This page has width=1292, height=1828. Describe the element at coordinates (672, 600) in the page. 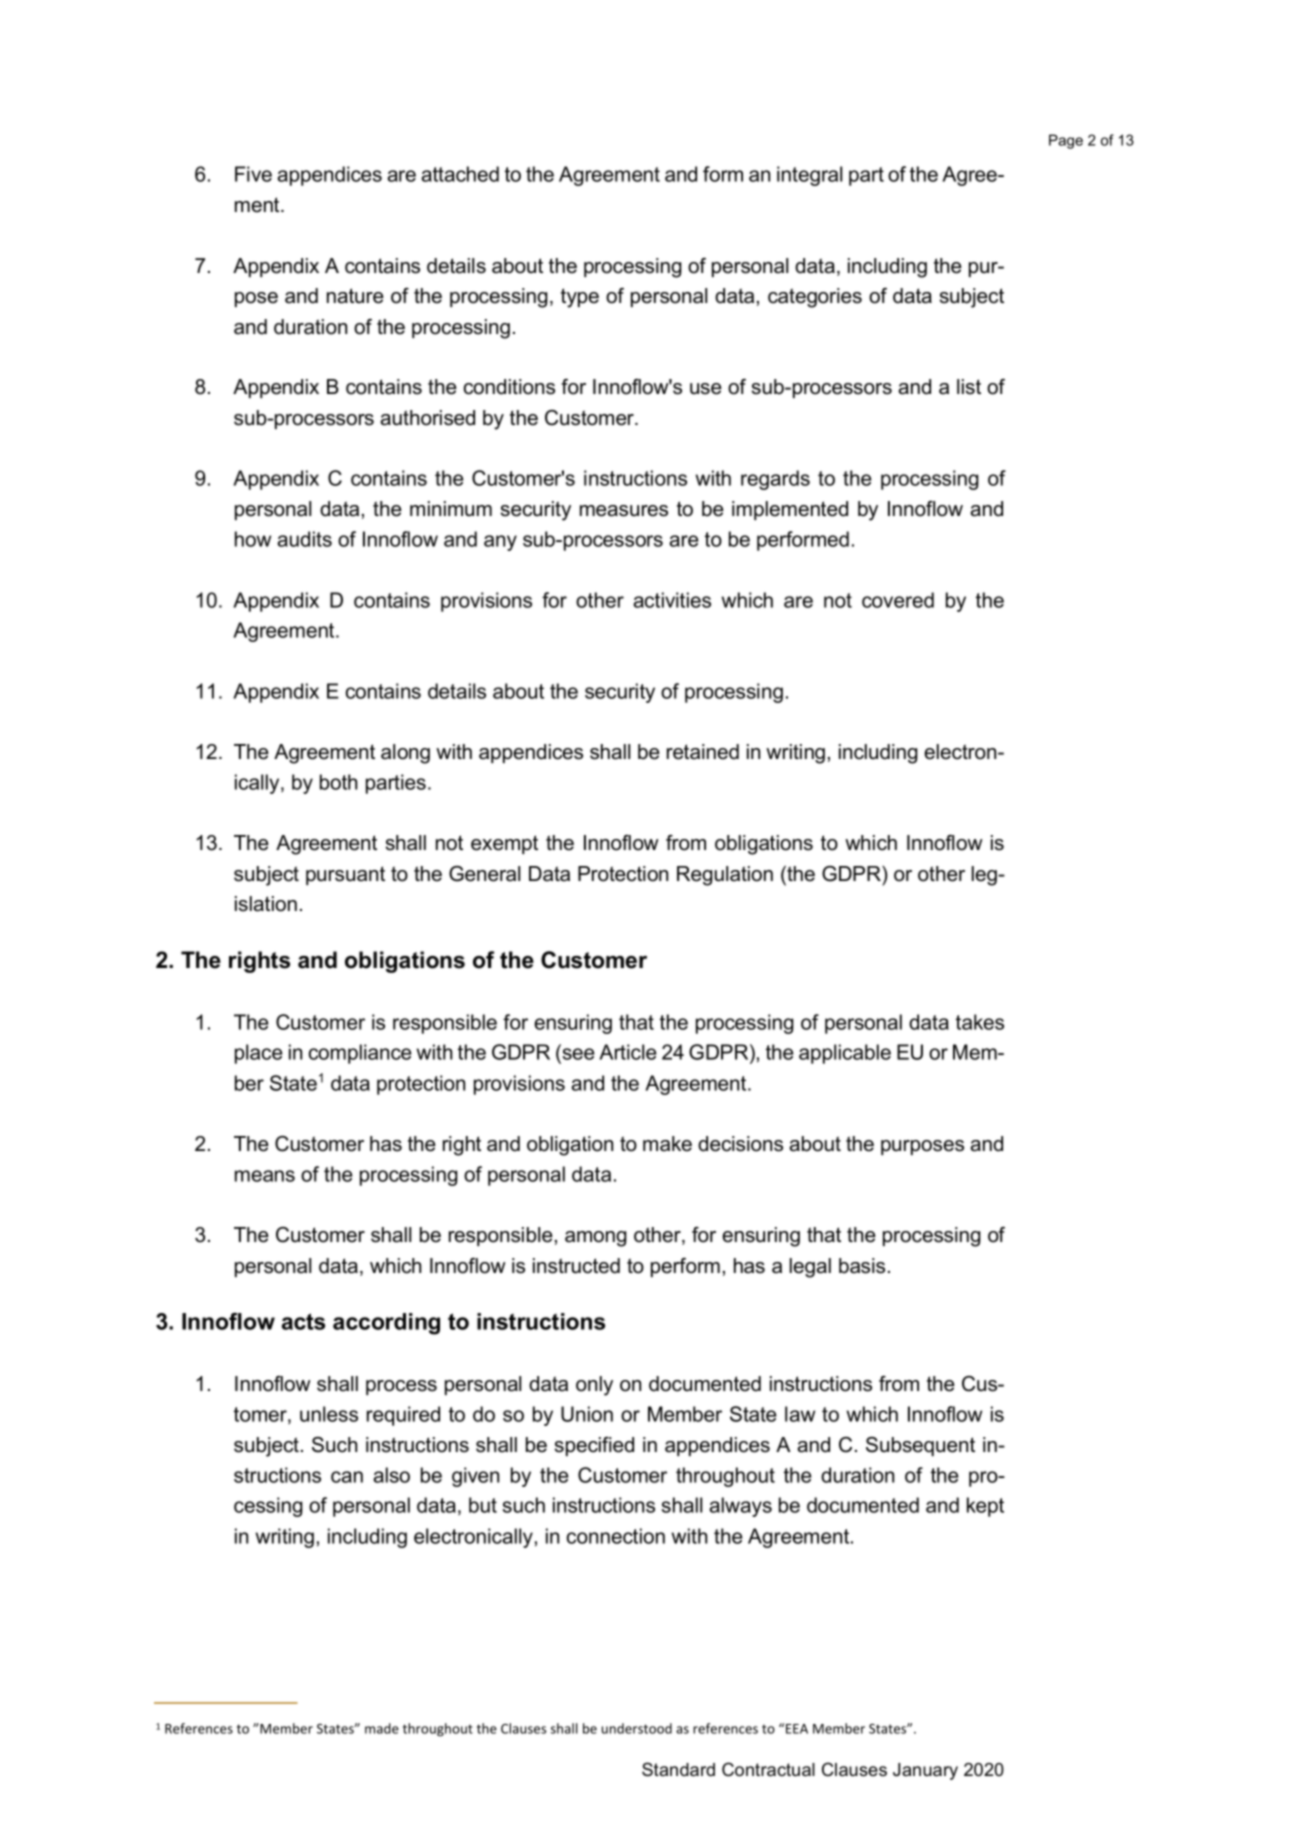

I see `activities` at that location.
